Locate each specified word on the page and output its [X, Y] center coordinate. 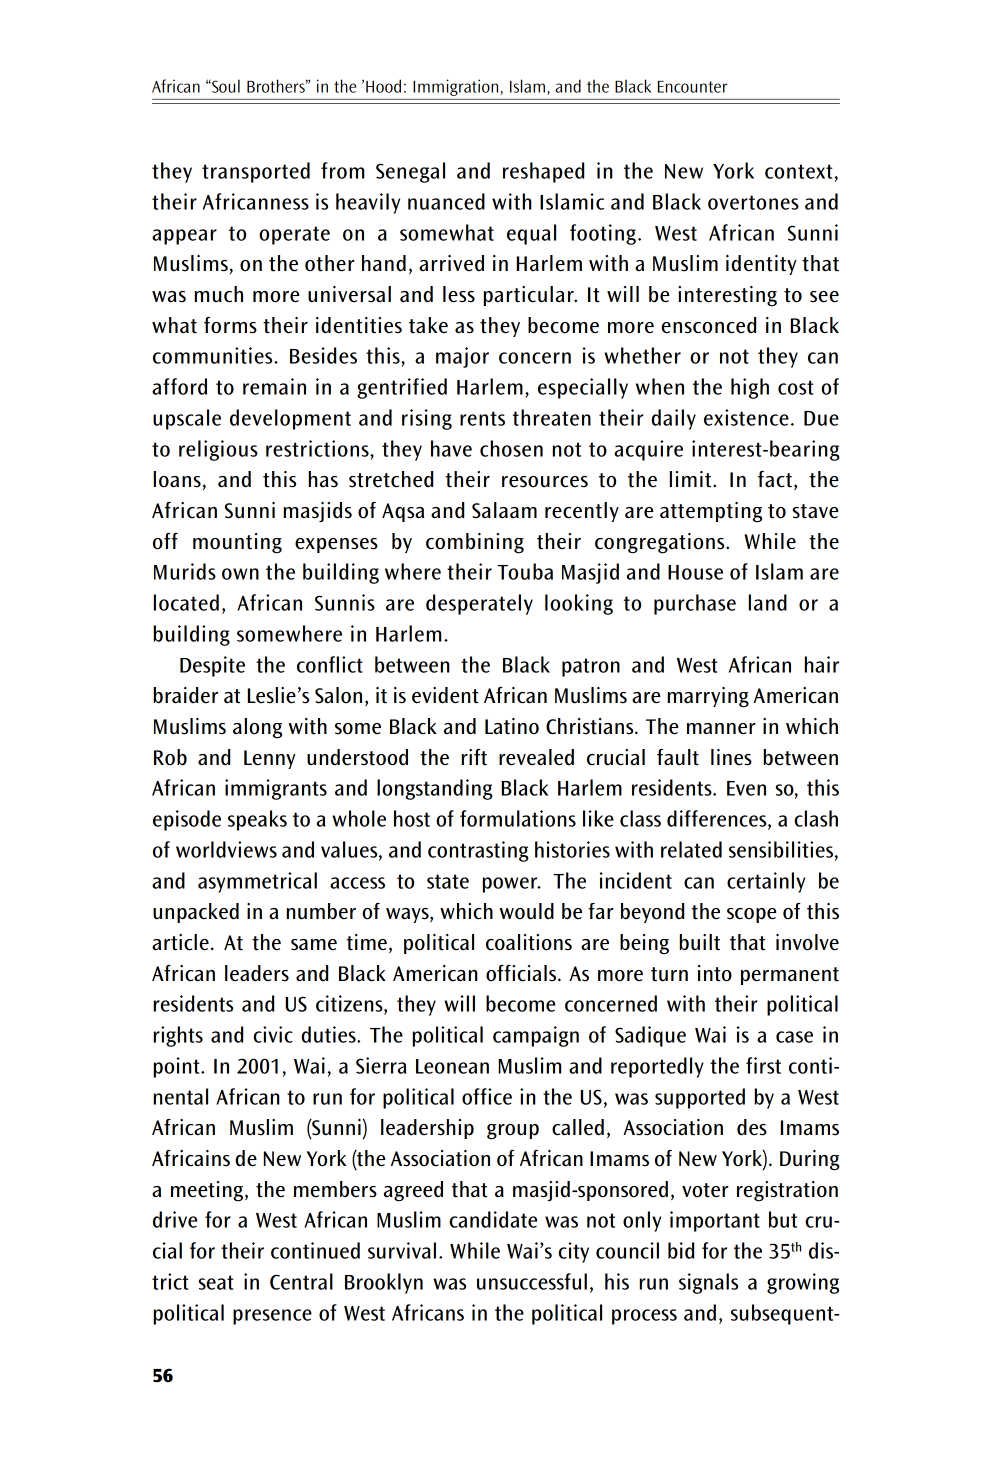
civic [273, 1034]
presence [272, 1317]
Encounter [692, 87]
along [257, 728]
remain [274, 386]
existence [746, 417]
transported [256, 172]
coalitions [529, 942]
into [715, 973]
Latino [512, 726]
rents [482, 418]
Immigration [457, 87]
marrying [708, 697]
